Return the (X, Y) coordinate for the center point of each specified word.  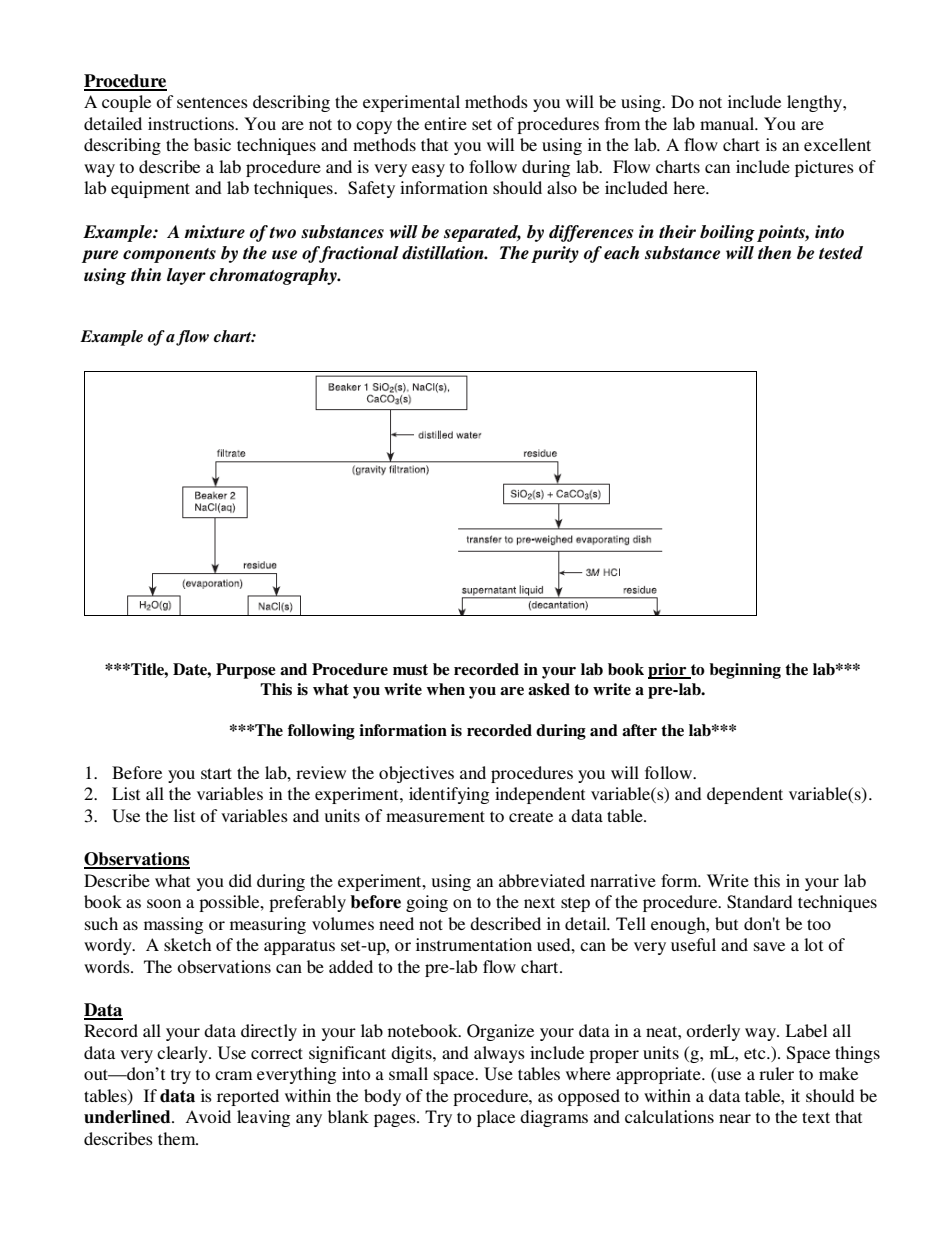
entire (445, 123)
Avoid (208, 1116)
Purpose (246, 671)
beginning (745, 671)
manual (728, 123)
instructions (192, 123)
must (410, 670)
